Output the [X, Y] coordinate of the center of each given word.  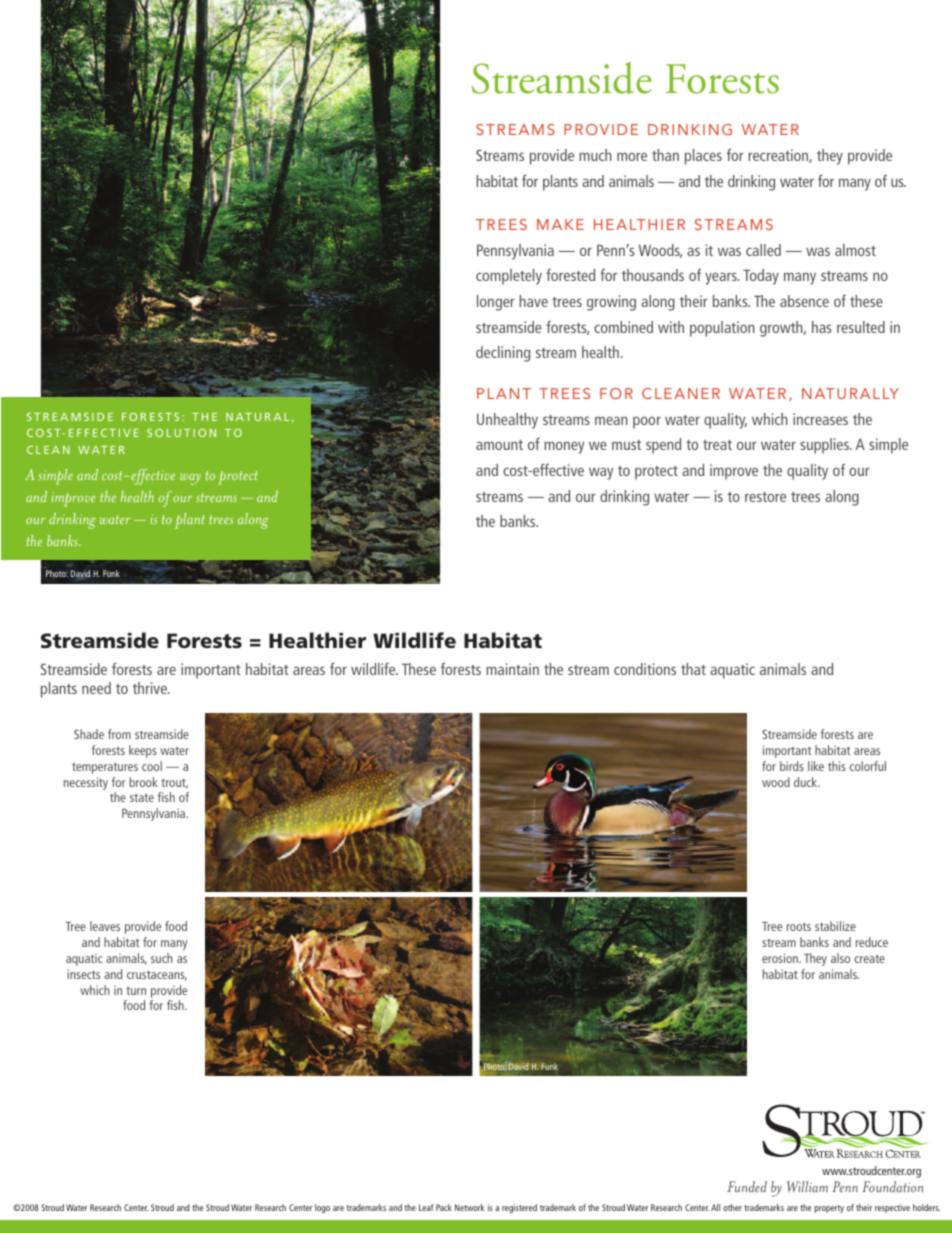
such [162, 958]
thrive [151, 688]
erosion [781, 958]
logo [322, 1208]
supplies [825, 446]
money [564, 447]
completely [509, 277]
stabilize [835, 926]
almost [855, 250]
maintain [512, 669]
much [595, 155]
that [693, 669]
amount [499, 445]
